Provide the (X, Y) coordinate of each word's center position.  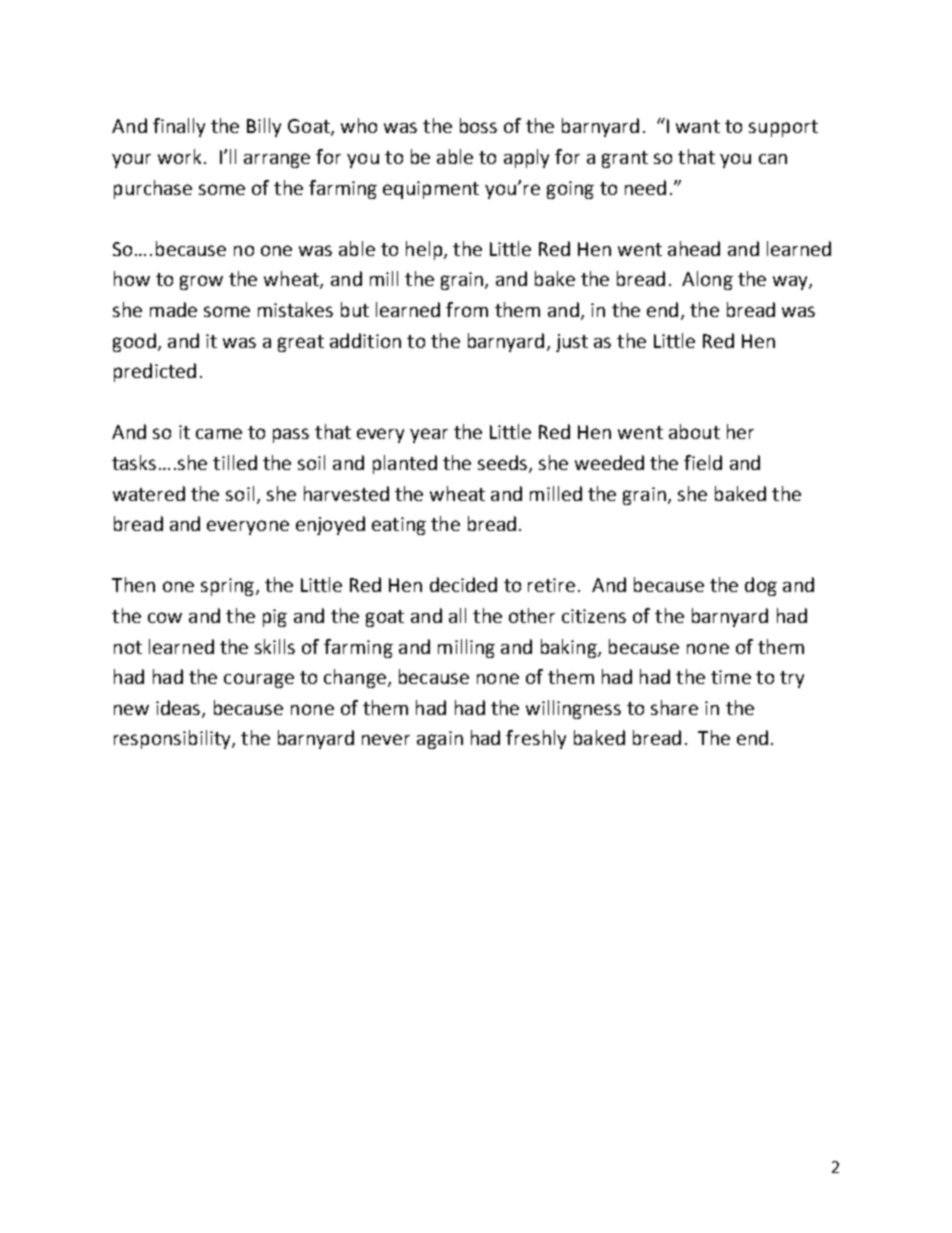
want (698, 126)
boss (478, 125)
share (674, 707)
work (179, 156)
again (440, 740)
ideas (179, 709)
